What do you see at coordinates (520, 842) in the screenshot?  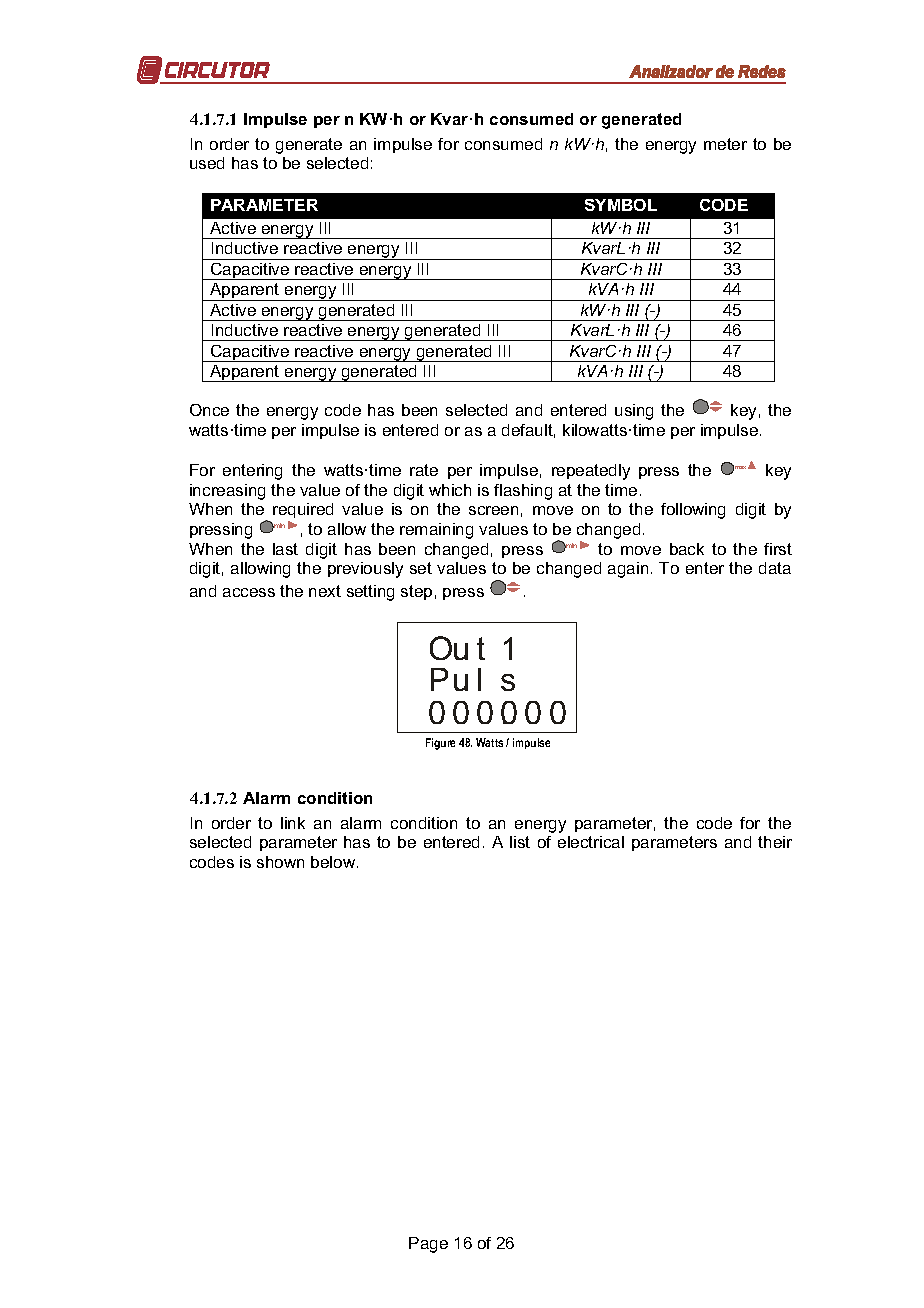 I see `list` at bounding box center [520, 842].
